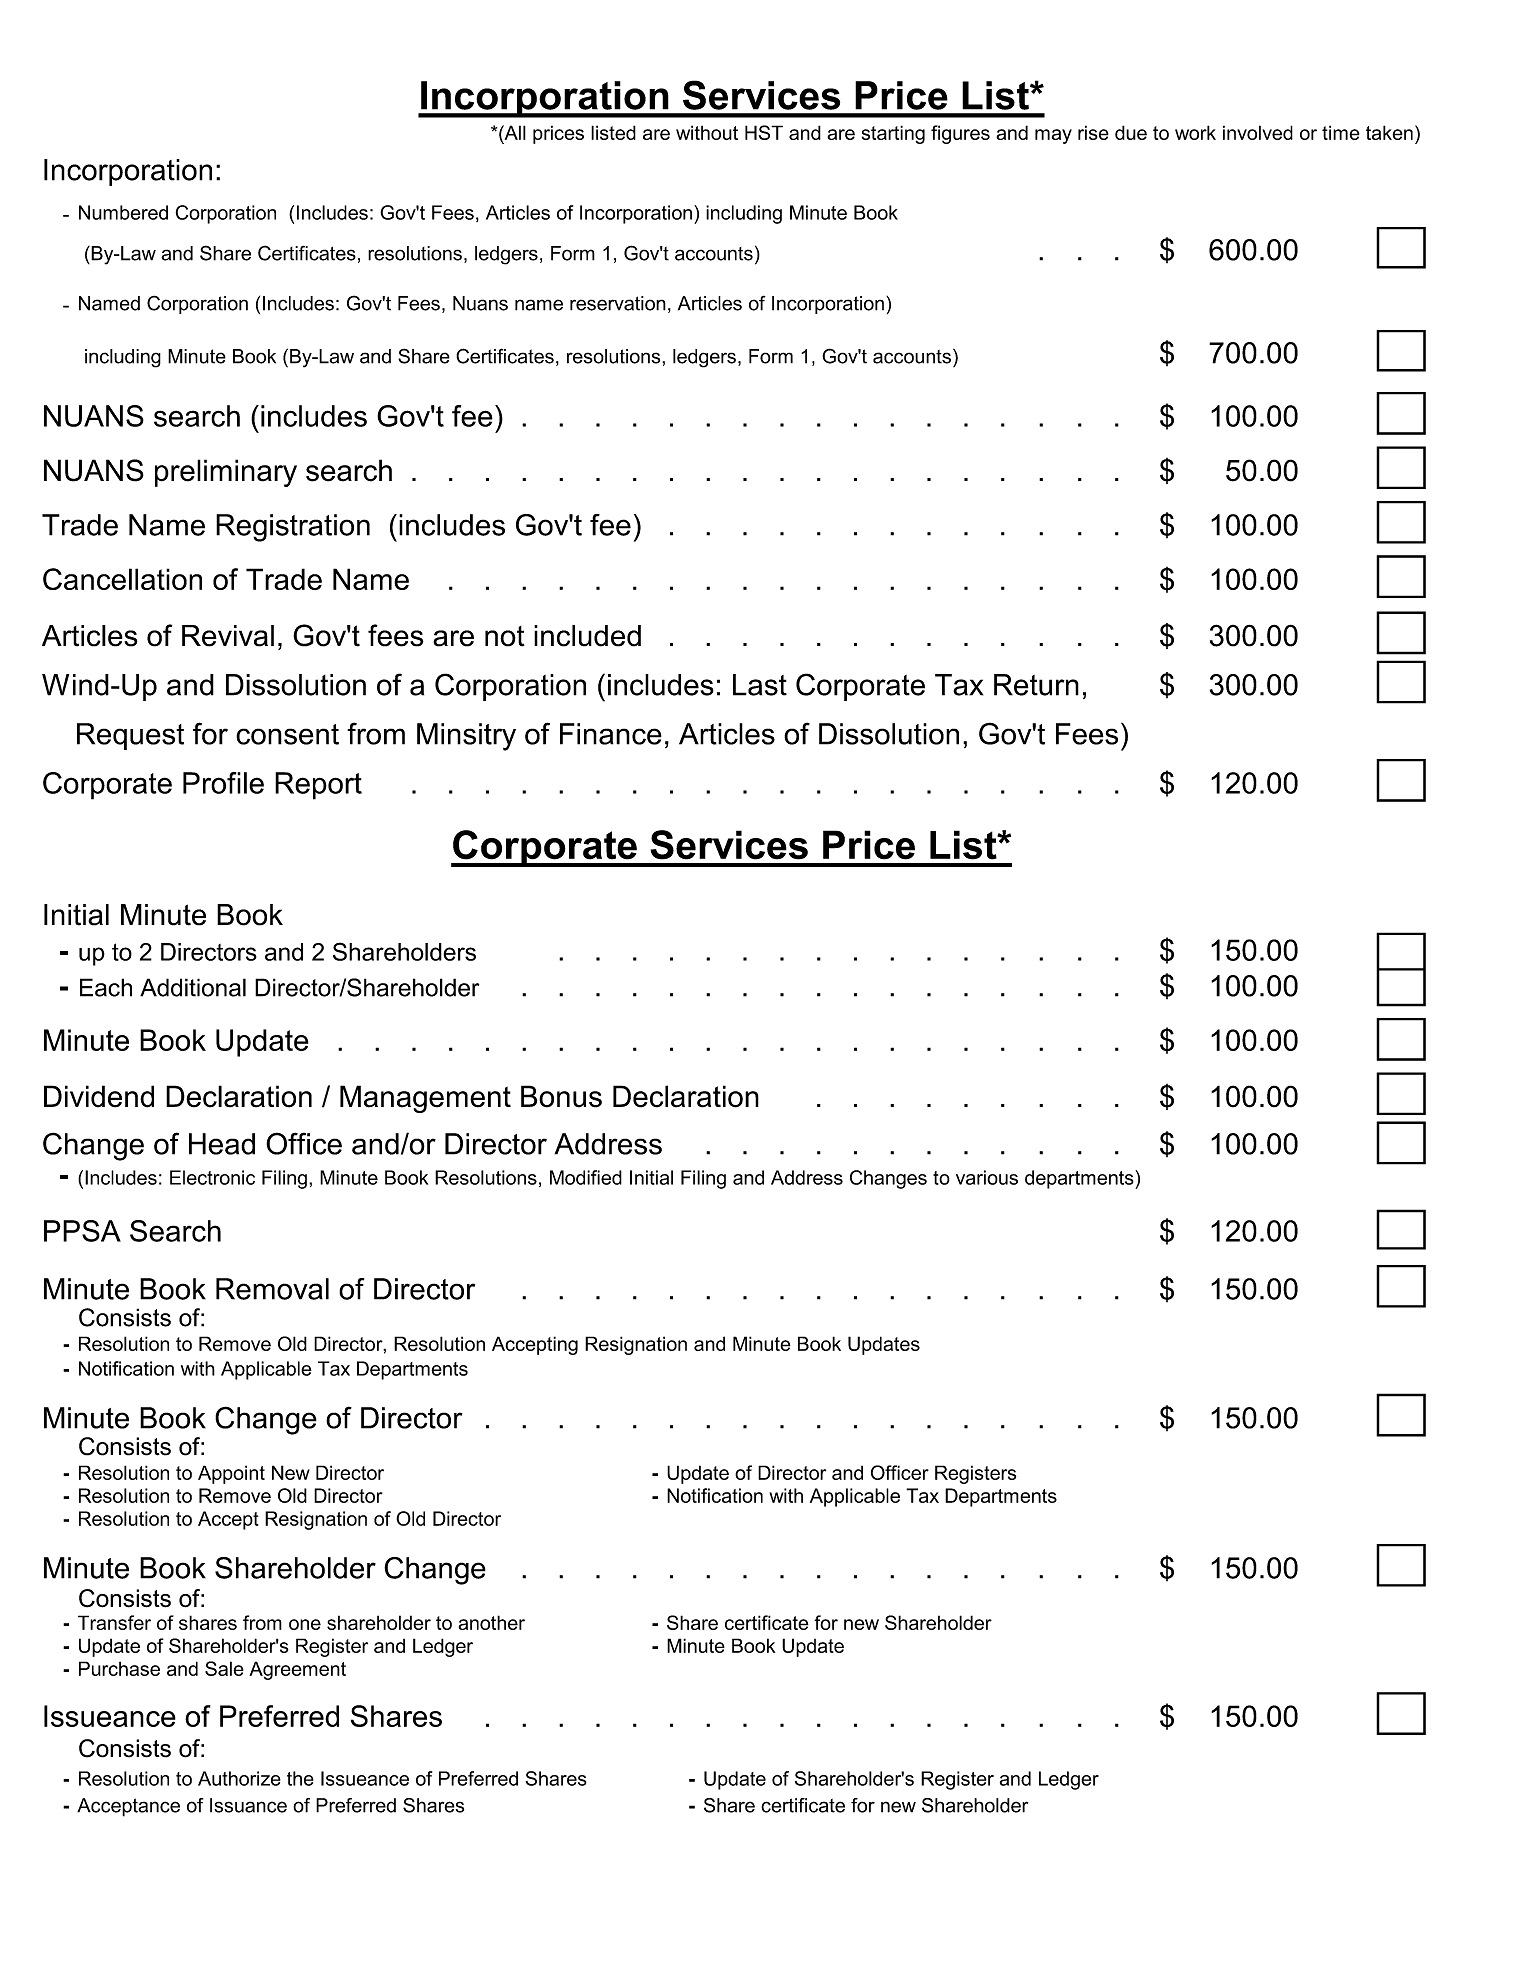 This document has width=1532, height=1982. Describe the element at coordinates (760, 685) in the document. I see `Last` at that location.
